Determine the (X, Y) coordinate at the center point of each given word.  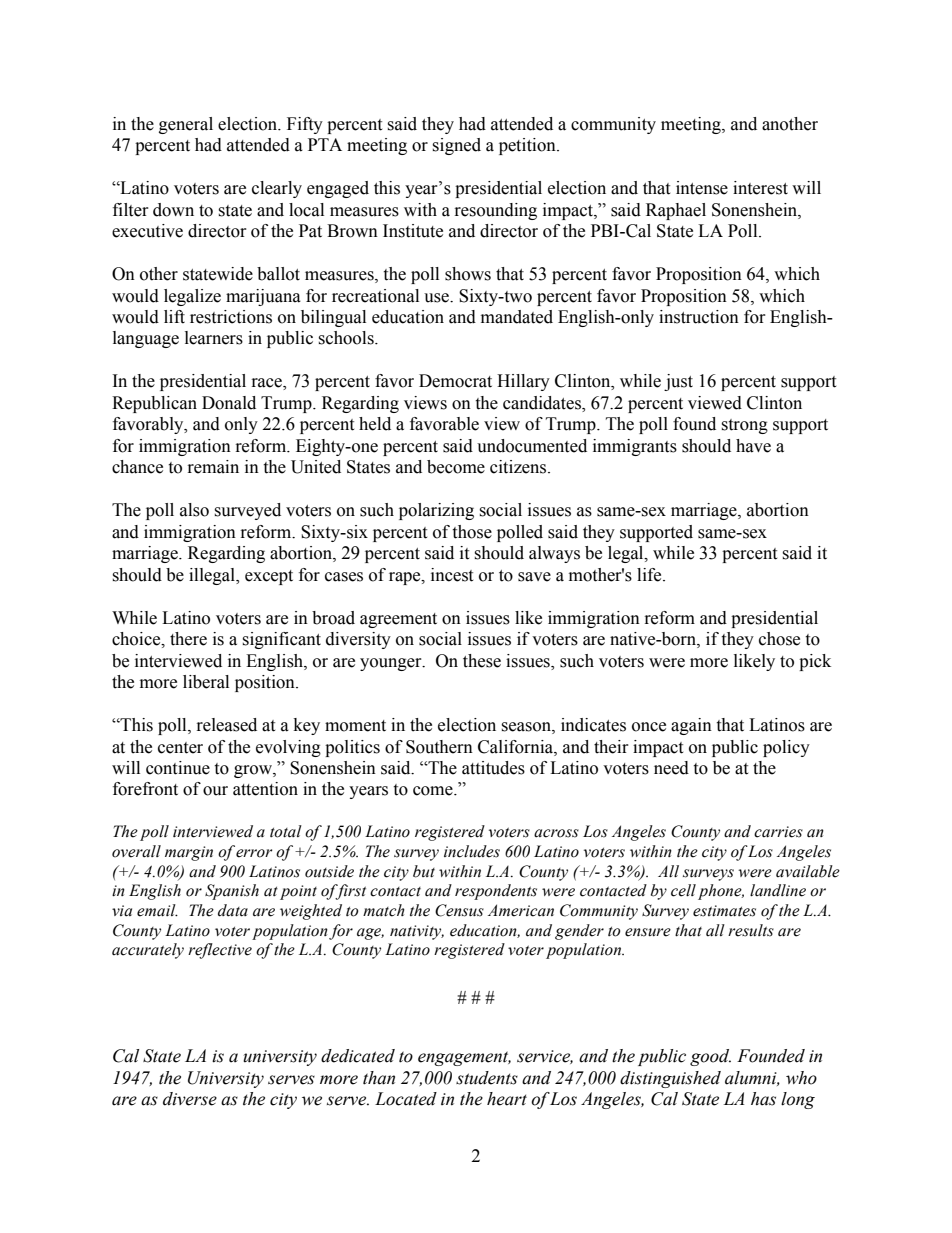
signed (456, 146)
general (186, 125)
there (188, 639)
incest (452, 575)
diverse (190, 1099)
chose (779, 639)
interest (760, 188)
